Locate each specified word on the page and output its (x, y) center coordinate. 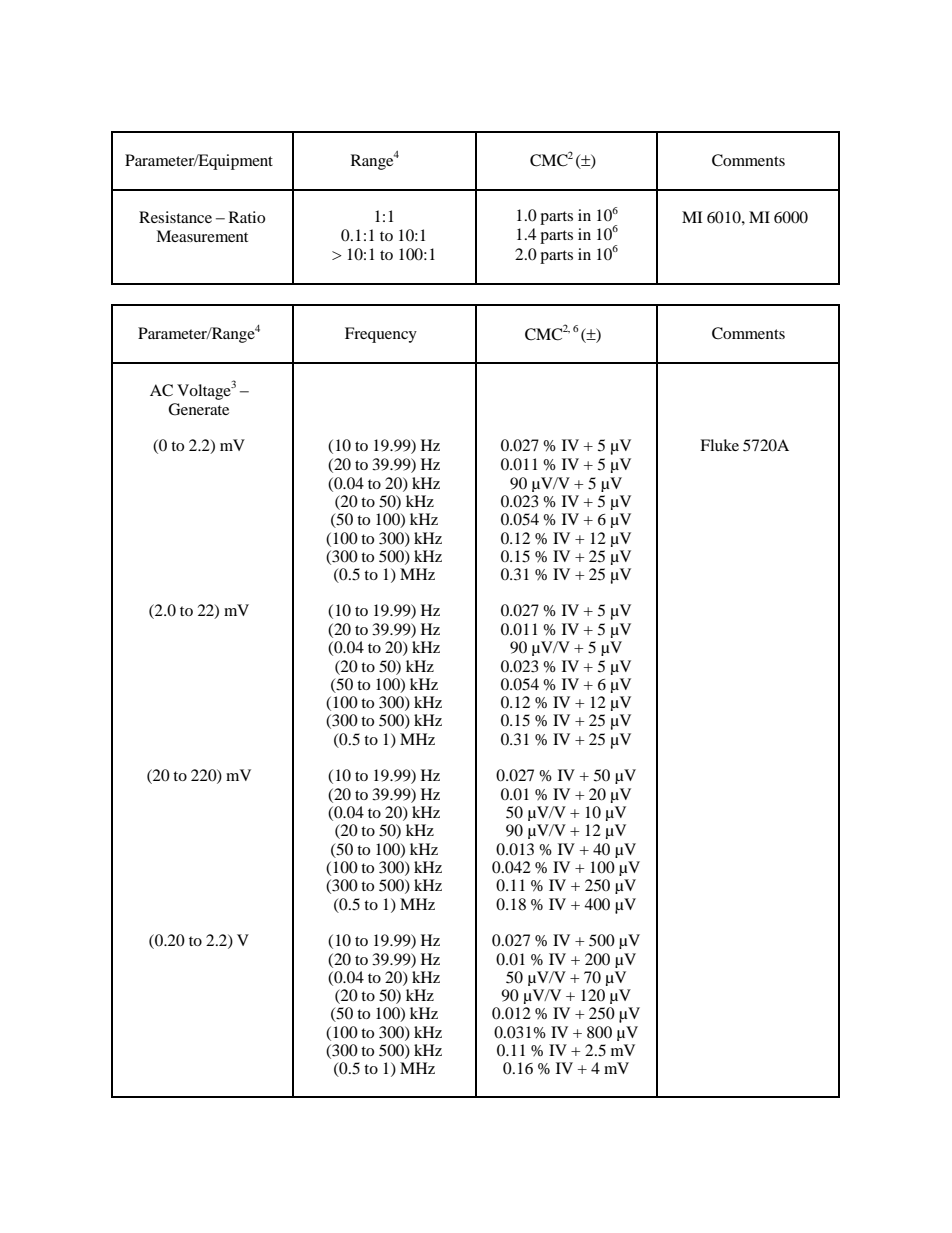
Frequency (381, 335)
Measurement (202, 236)
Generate (198, 409)
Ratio (247, 217)
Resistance (175, 217)
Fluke (719, 445)
